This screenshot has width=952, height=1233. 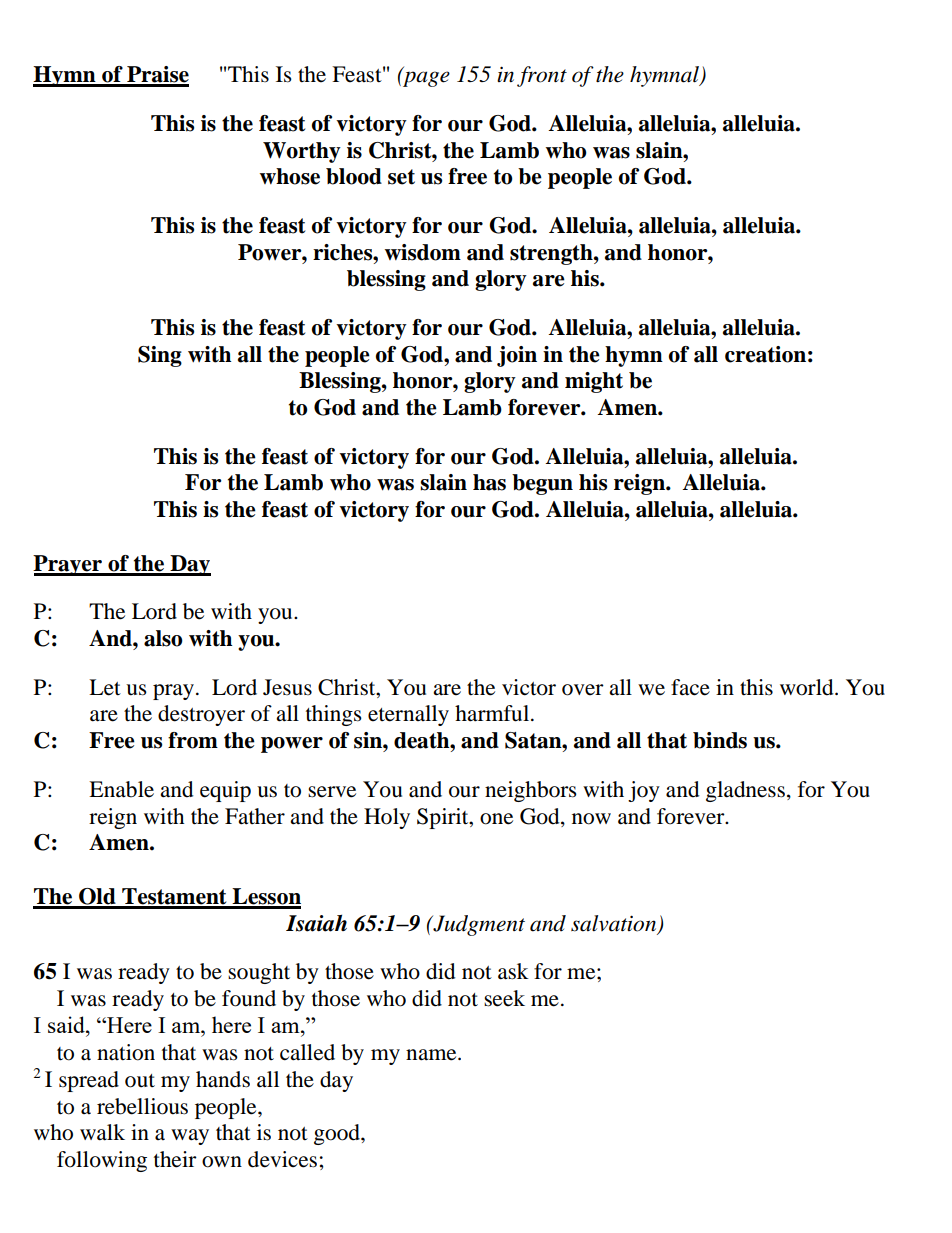 What do you see at coordinates (163, 638) in the screenshot?
I see `also` at bounding box center [163, 638].
